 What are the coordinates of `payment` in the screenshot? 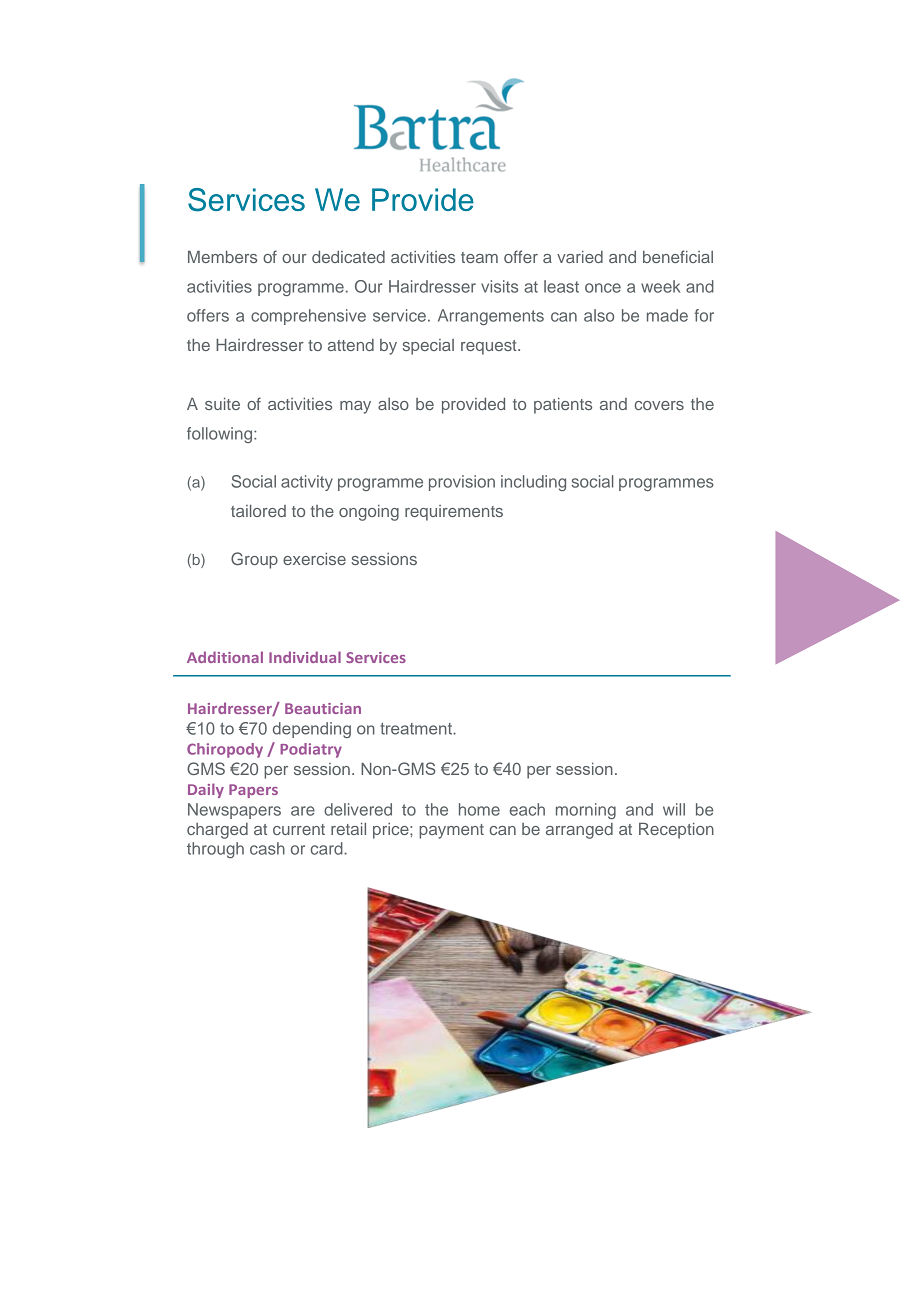 It's located at (451, 831).
